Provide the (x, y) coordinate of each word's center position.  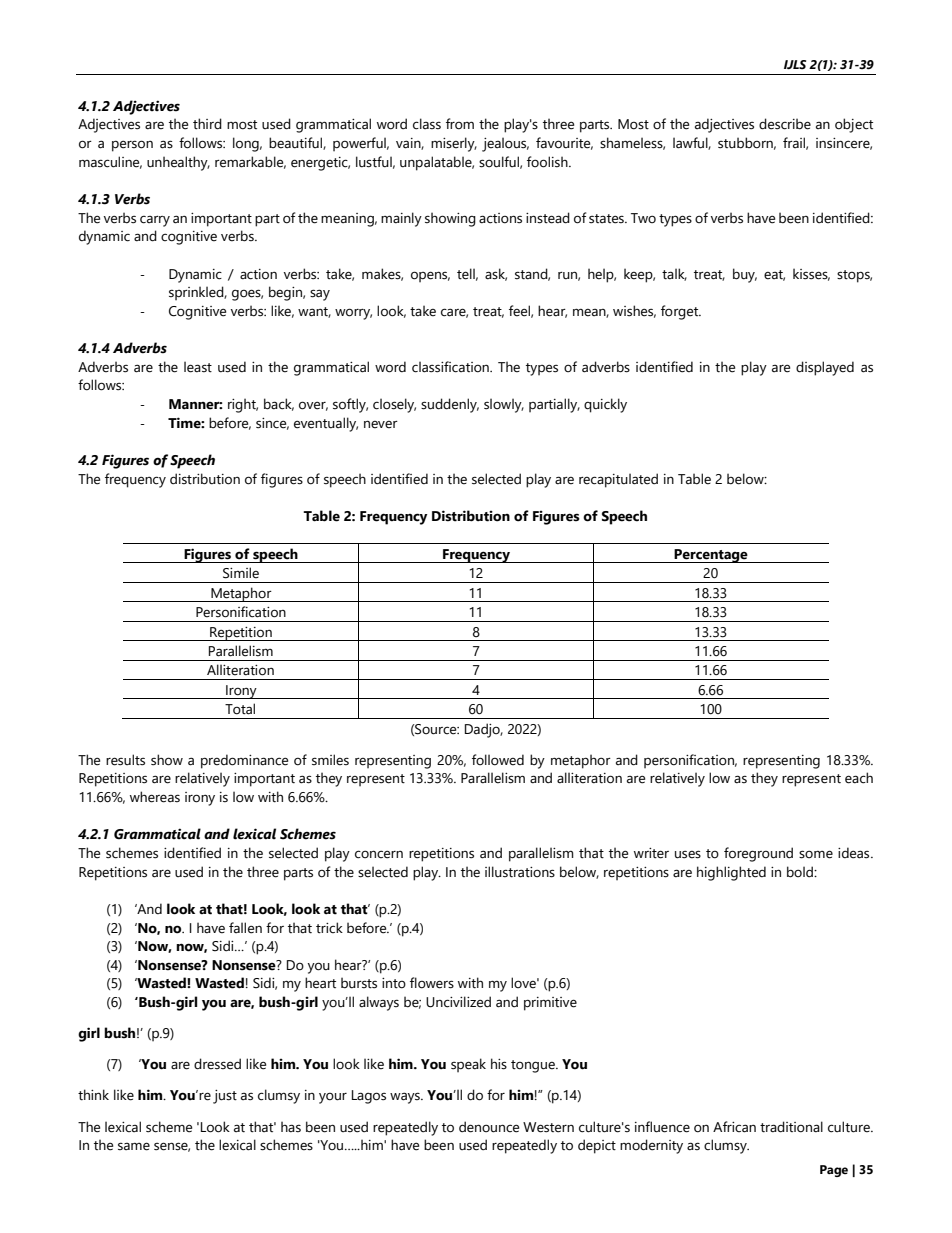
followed (498, 760)
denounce (489, 1127)
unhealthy (178, 163)
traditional (791, 1127)
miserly (454, 144)
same (134, 1146)
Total (240, 709)
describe (785, 124)
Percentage (711, 556)
